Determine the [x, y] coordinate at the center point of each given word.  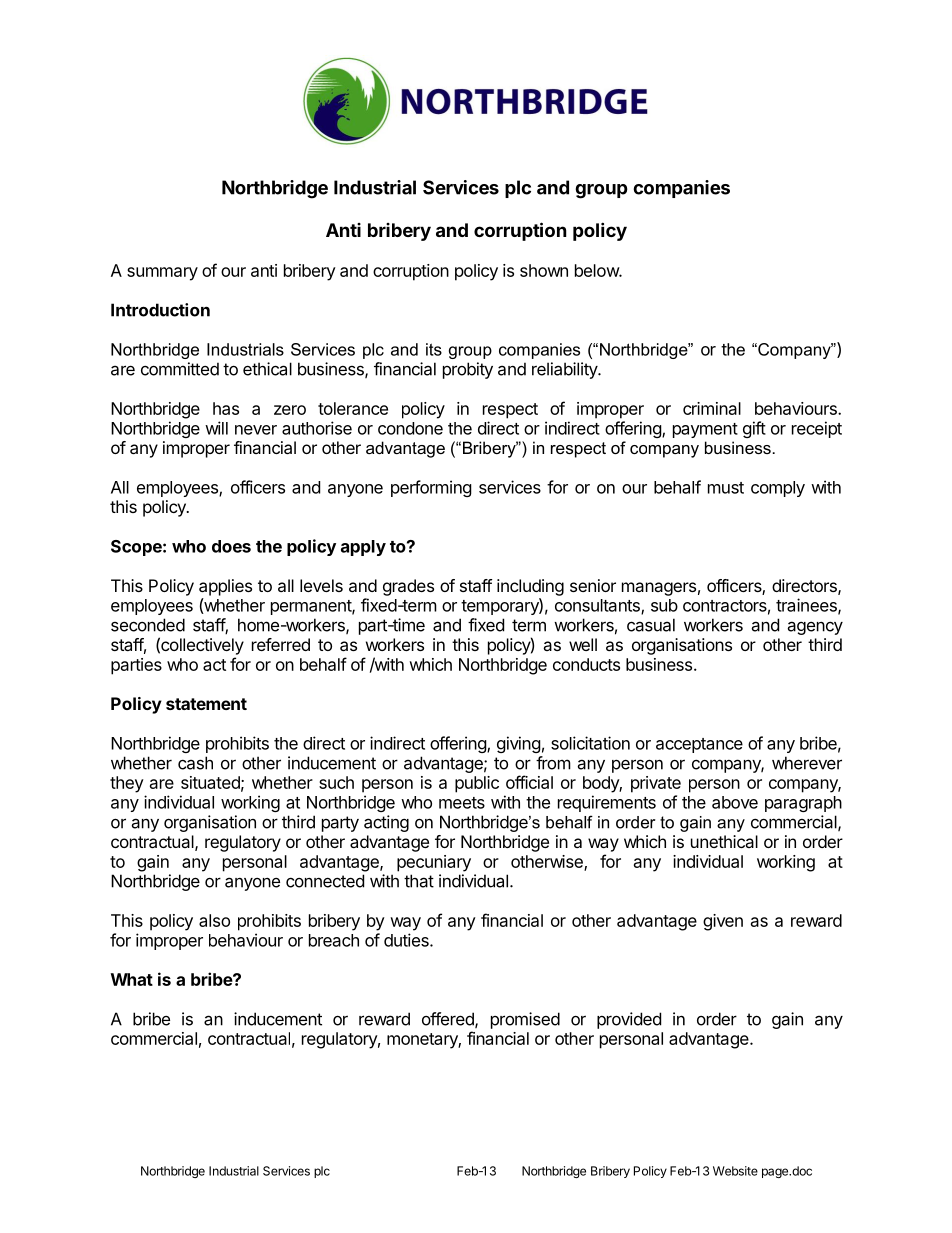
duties [407, 940]
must [726, 488]
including [530, 587]
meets [462, 803]
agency [815, 628]
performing [431, 488]
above [735, 802]
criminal [712, 408]
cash [195, 763]
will [216, 428]
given [723, 922]
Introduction [160, 310]
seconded [148, 625]
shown [544, 270]
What [132, 979]
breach [334, 940]
